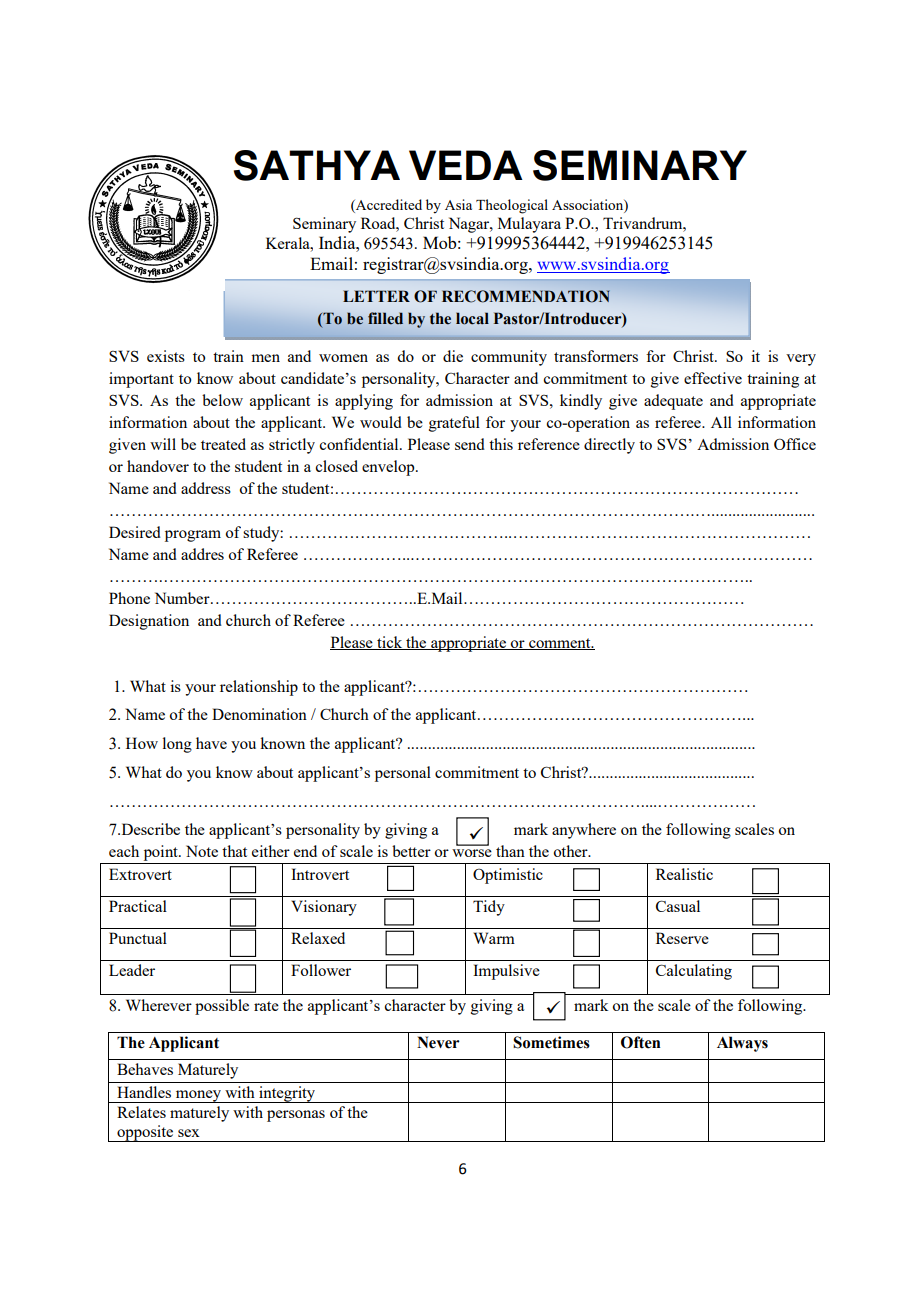 The image size is (924, 1308). I want to click on anywhere, so click(584, 831).
